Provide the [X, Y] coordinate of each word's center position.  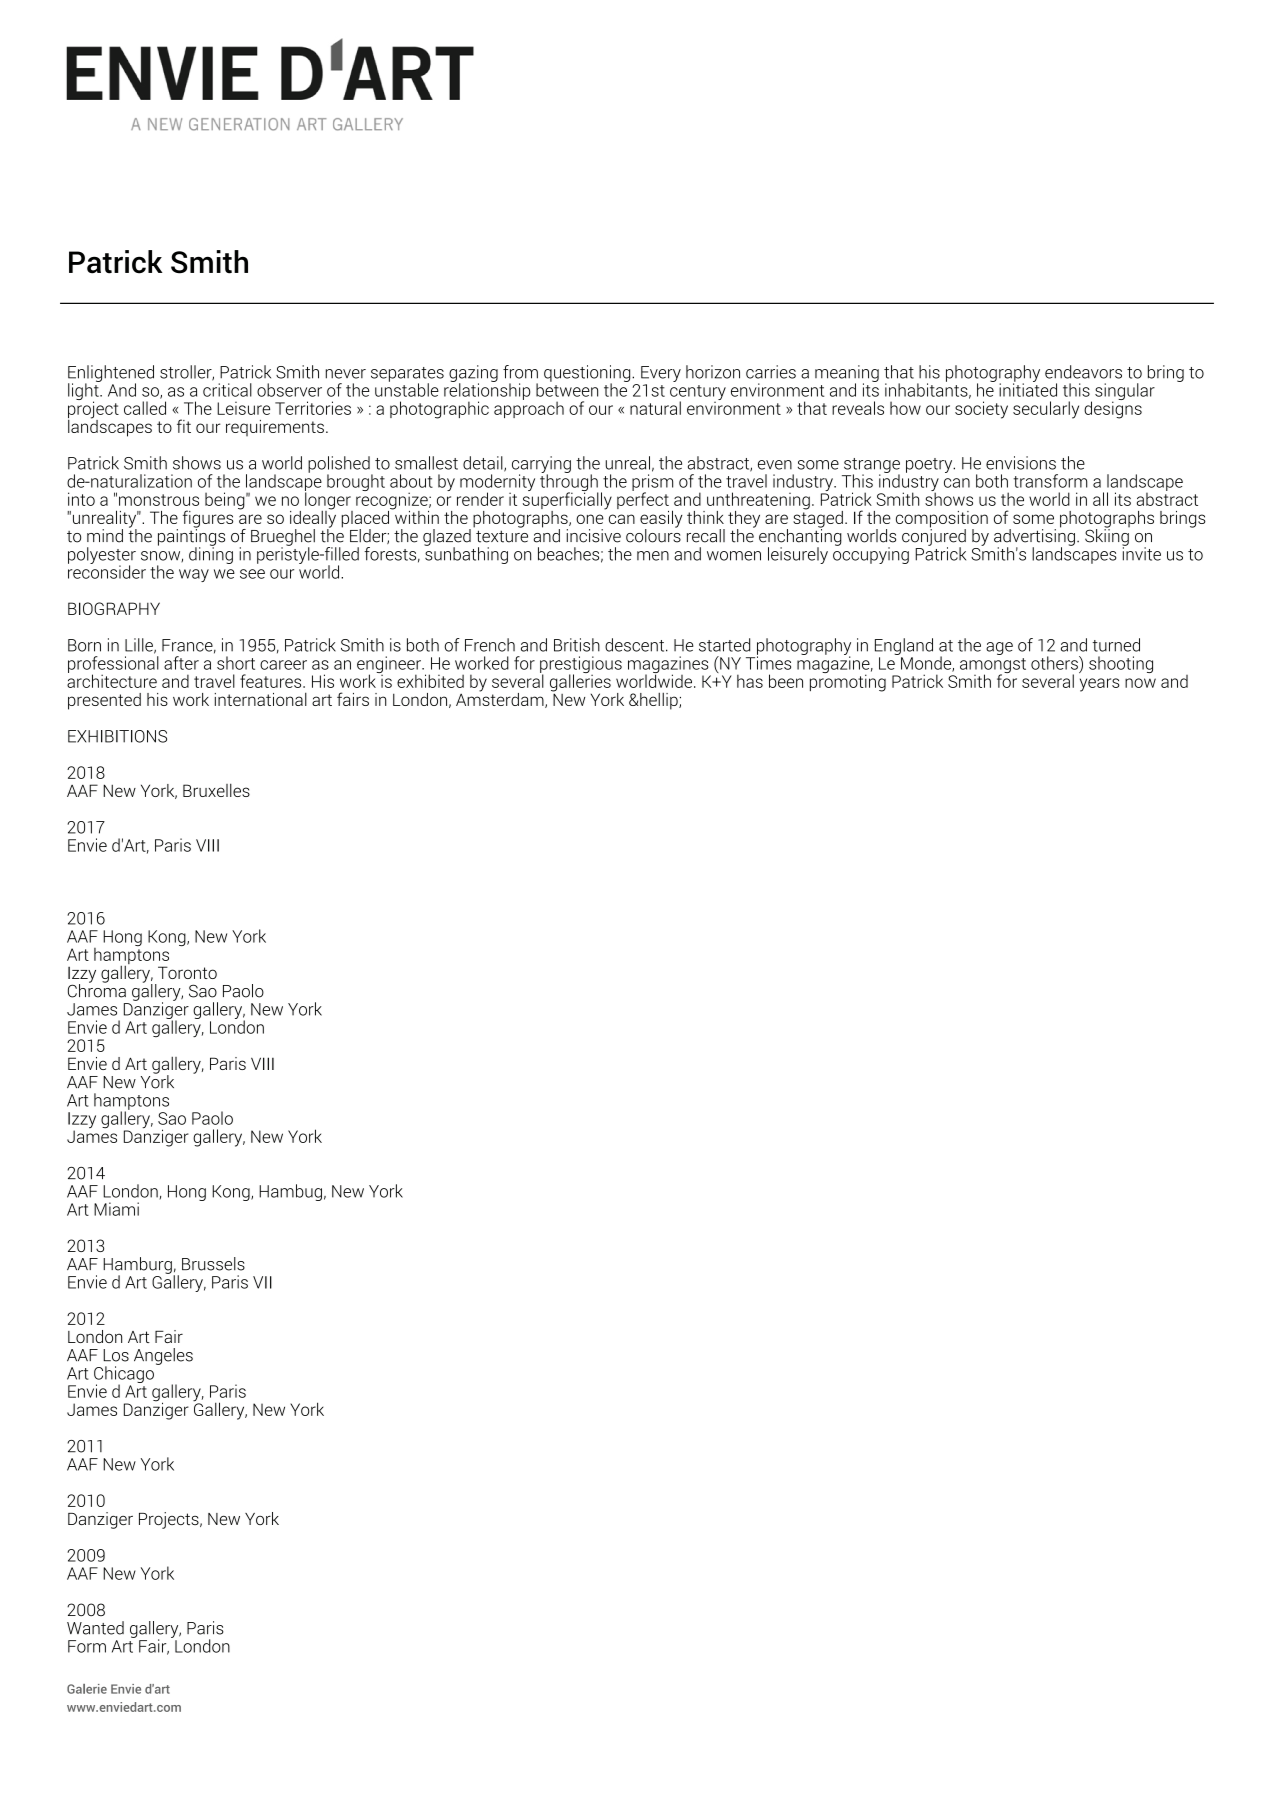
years [1100, 685]
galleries [580, 683]
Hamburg [137, 1266]
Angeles [163, 1356]
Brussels [213, 1264]
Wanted [95, 1628]
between [567, 389]
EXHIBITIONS [117, 736]
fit [184, 426]
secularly [1046, 410]
